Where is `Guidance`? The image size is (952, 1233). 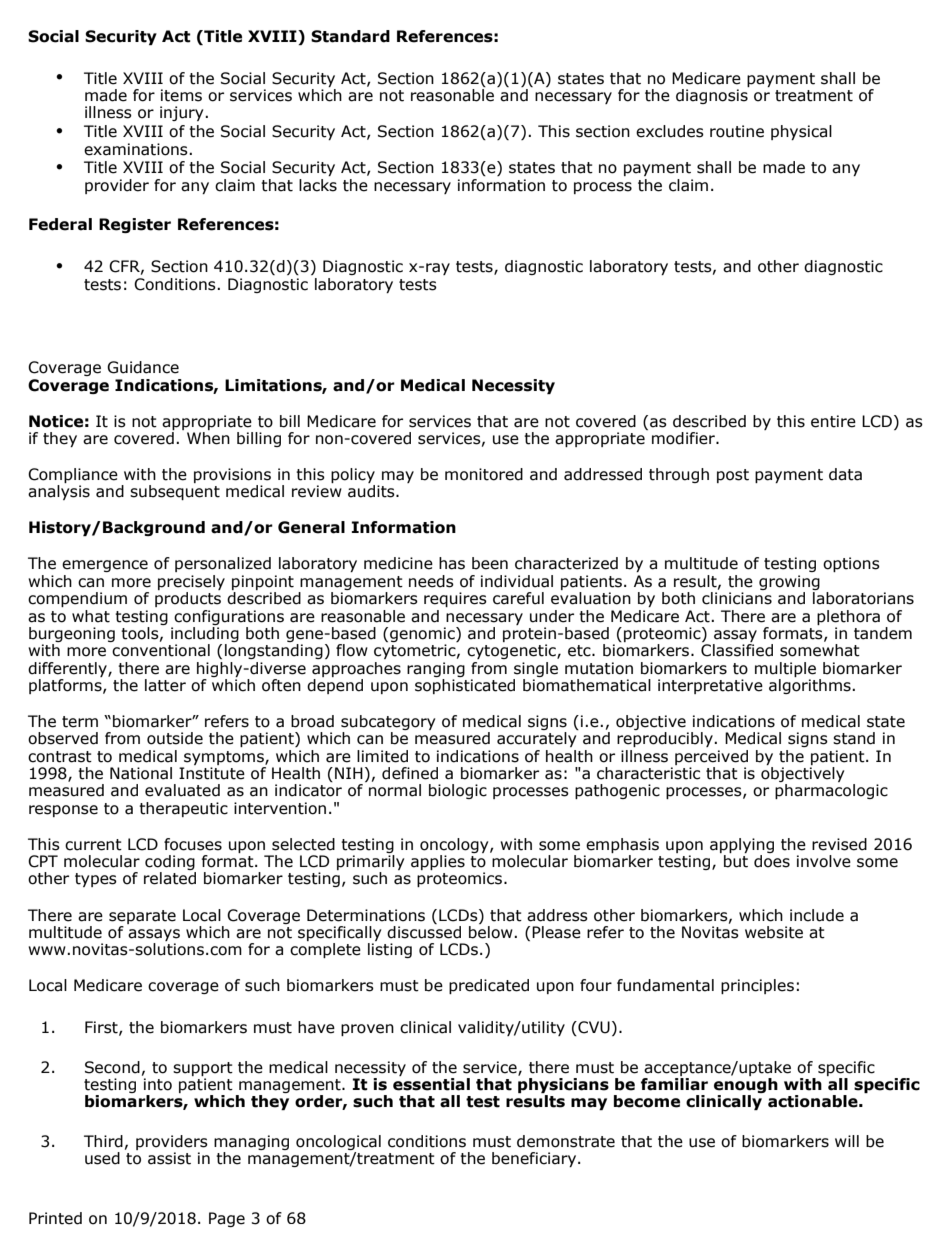
Guidance is located at coordinates (143, 367).
